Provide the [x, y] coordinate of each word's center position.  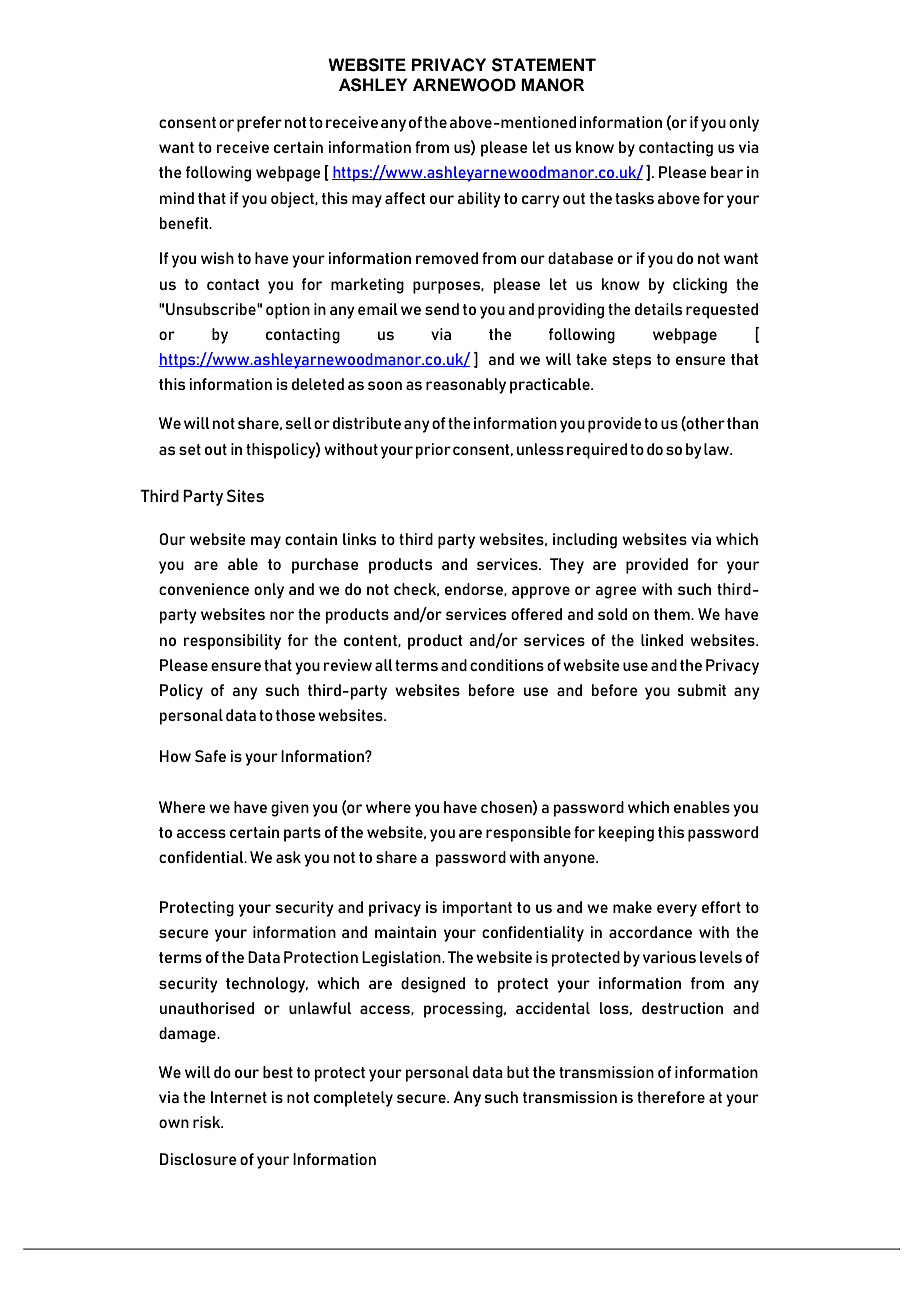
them [673, 614]
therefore [671, 1097]
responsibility [232, 642]
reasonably [466, 386]
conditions [507, 665]
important [477, 909]
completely [353, 1099]
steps [631, 361]
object [293, 200]
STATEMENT [544, 65]
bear [727, 172]
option [288, 311]
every [677, 910]
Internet [239, 1097]
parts [302, 834]
